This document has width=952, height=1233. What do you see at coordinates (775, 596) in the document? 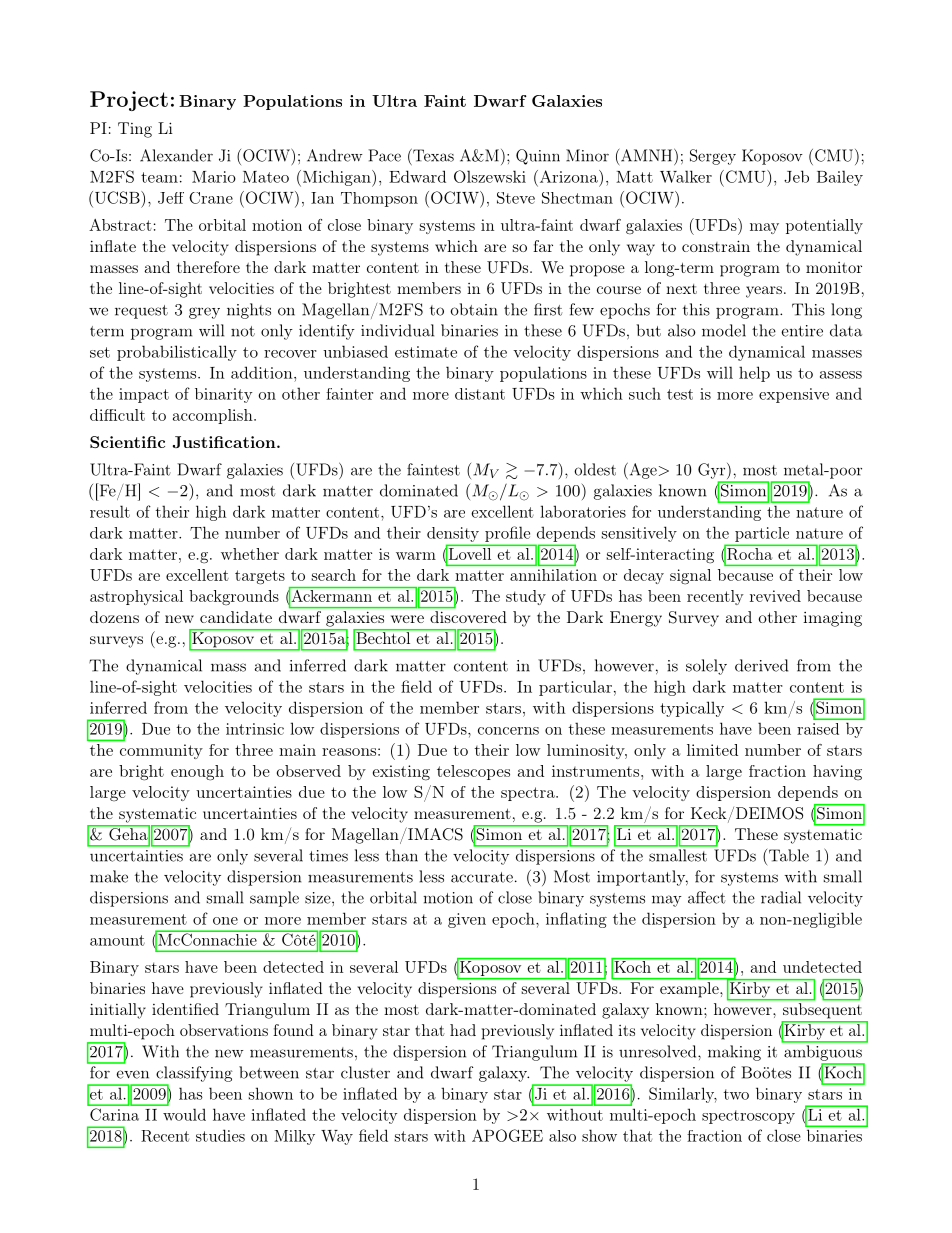
I see `revived` at bounding box center [775, 596].
